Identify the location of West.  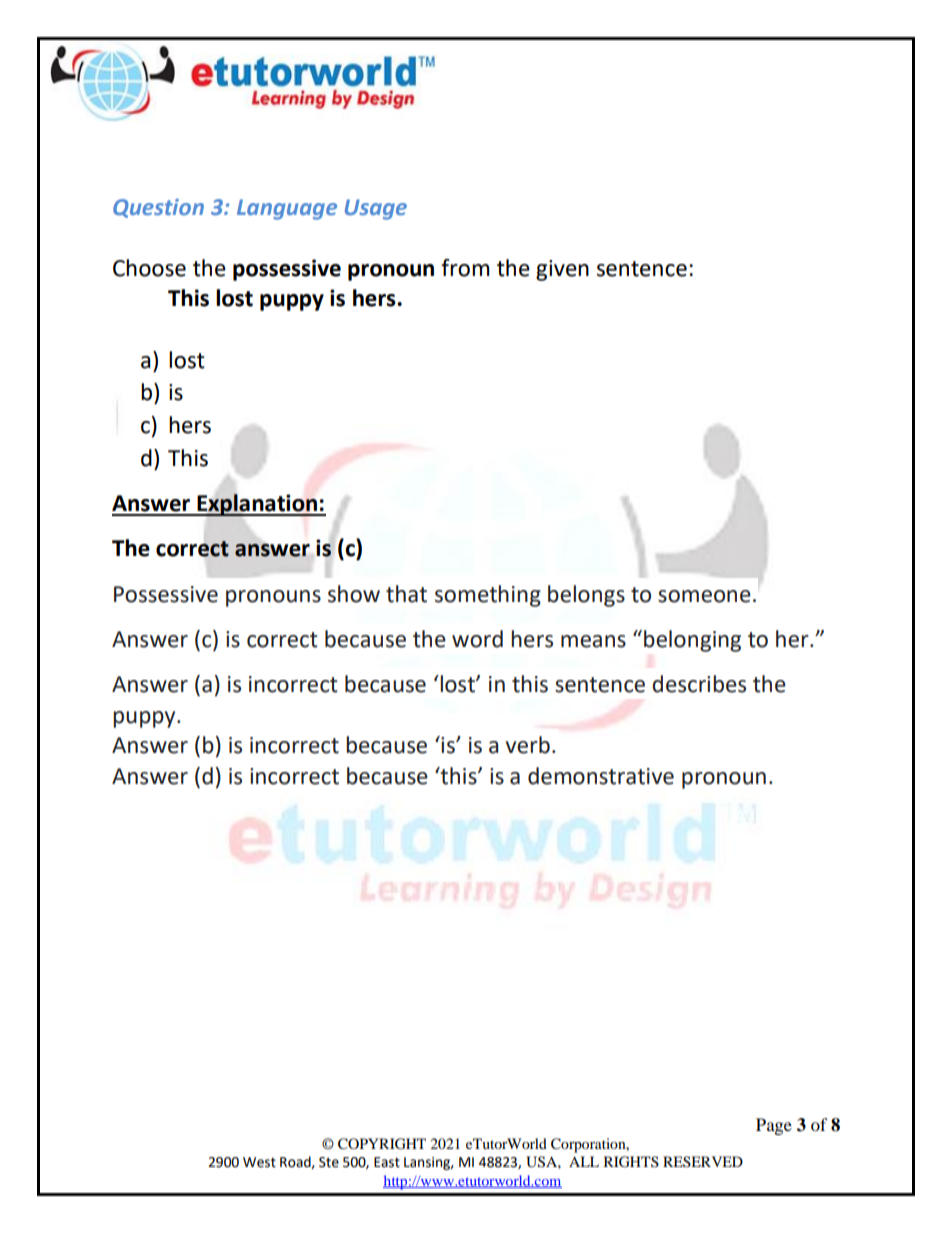
(259, 1162).
